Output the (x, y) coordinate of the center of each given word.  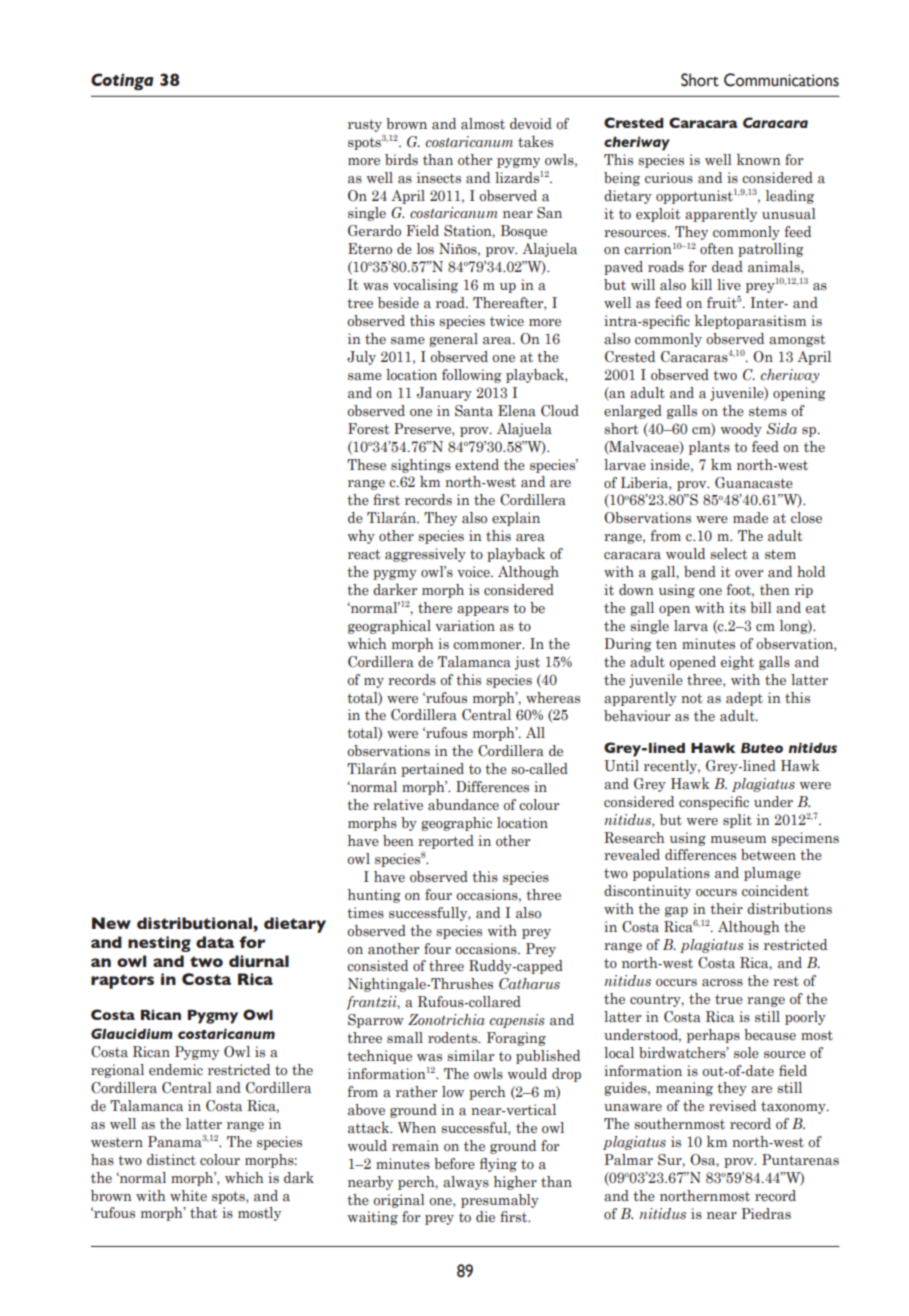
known (759, 159)
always (466, 1183)
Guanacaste (754, 483)
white (188, 1195)
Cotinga (122, 82)
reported (446, 842)
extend (477, 464)
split (737, 821)
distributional (195, 923)
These (366, 465)
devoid (531, 123)
